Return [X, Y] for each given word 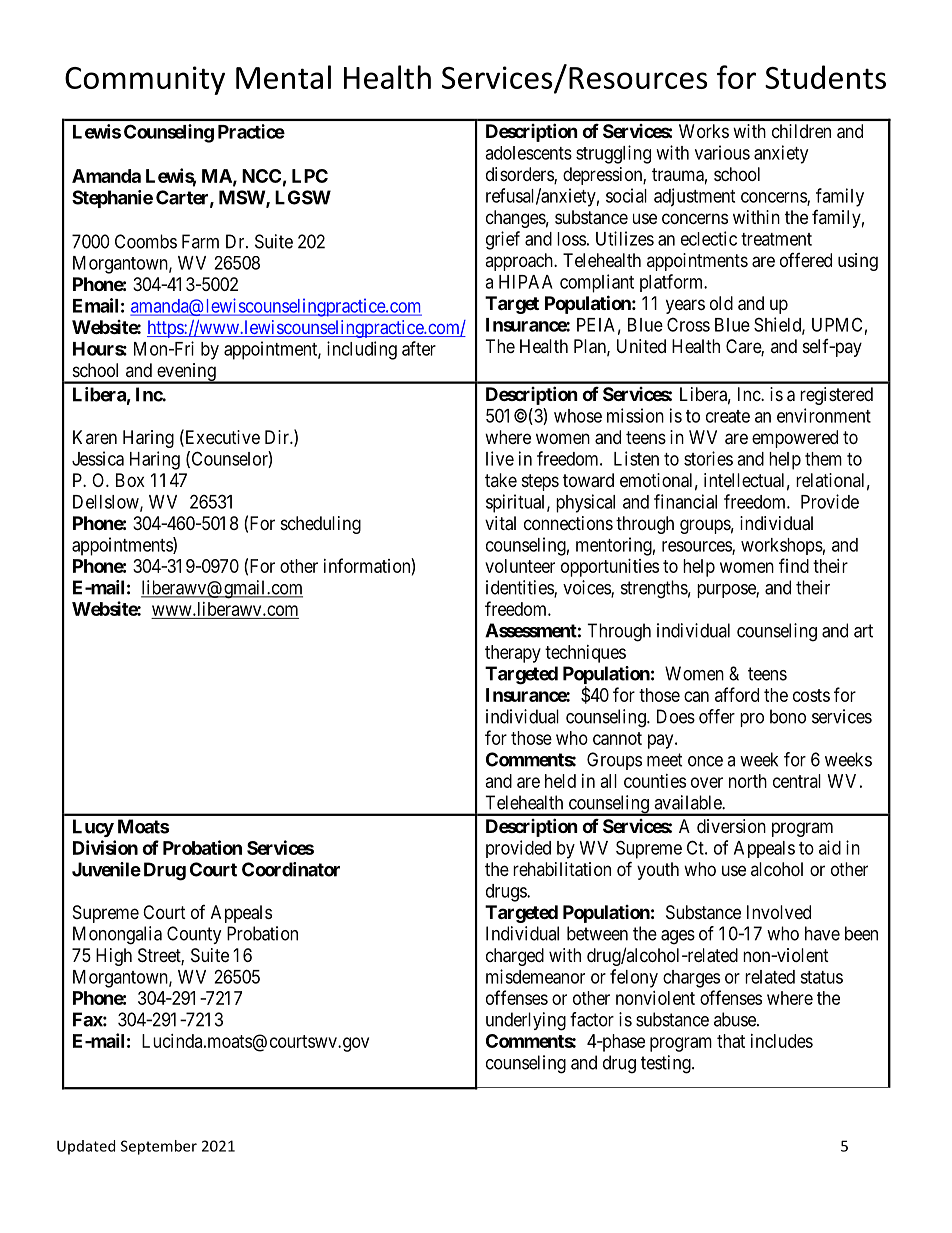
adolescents [528, 153]
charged [515, 957]
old [721, 303]
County [194, 935]
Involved [779, 912]
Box [130, 480]
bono [788, 716]
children [801, 131]
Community [145, 80]
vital [500, 523]
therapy [513, 654]
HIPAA [526, 282]
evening [186, 373]
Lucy [93, 828]
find [794, 565]
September [159, 1147]
